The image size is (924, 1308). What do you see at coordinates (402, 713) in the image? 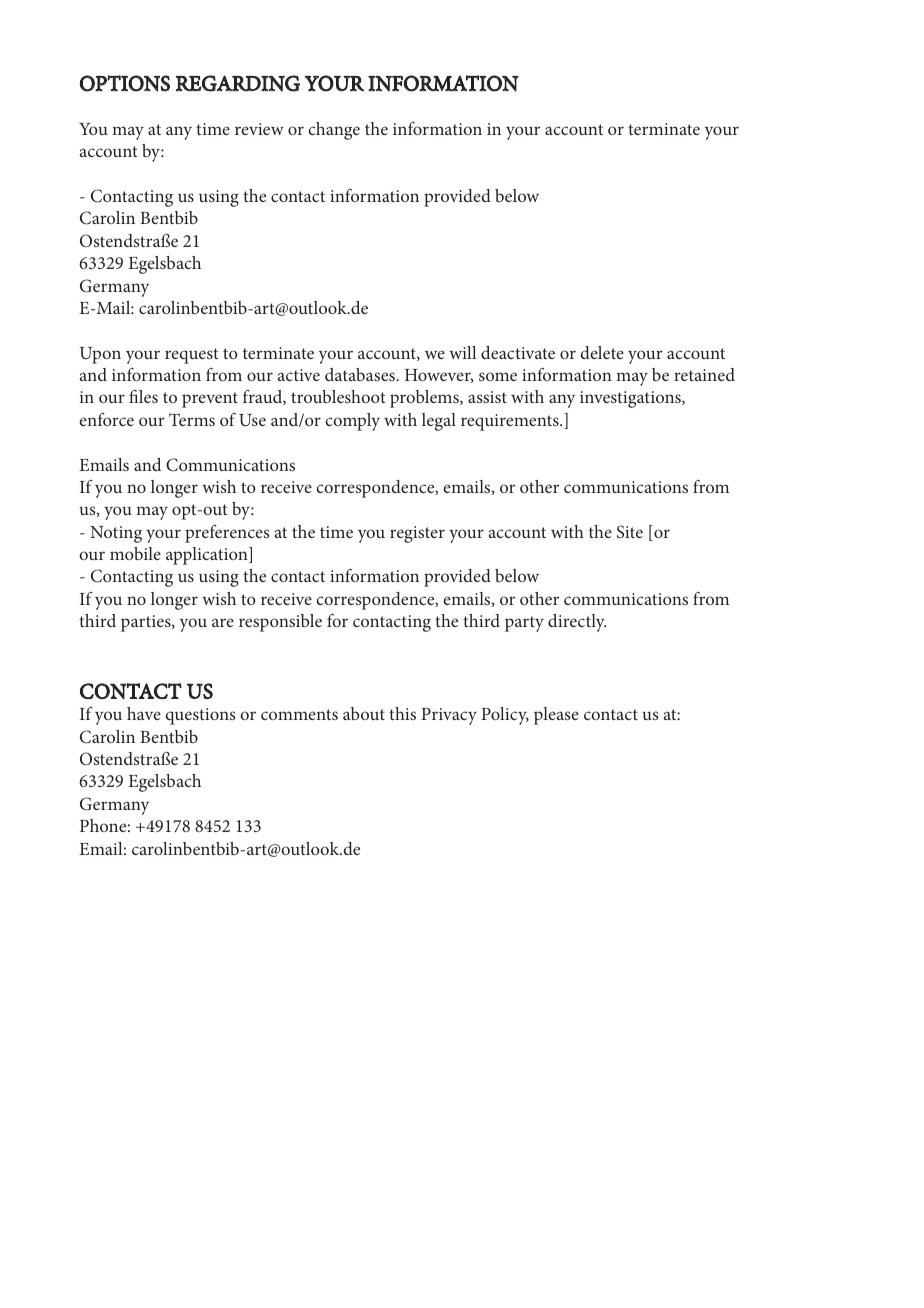
I see `this` at bounding box center [402, 713].
